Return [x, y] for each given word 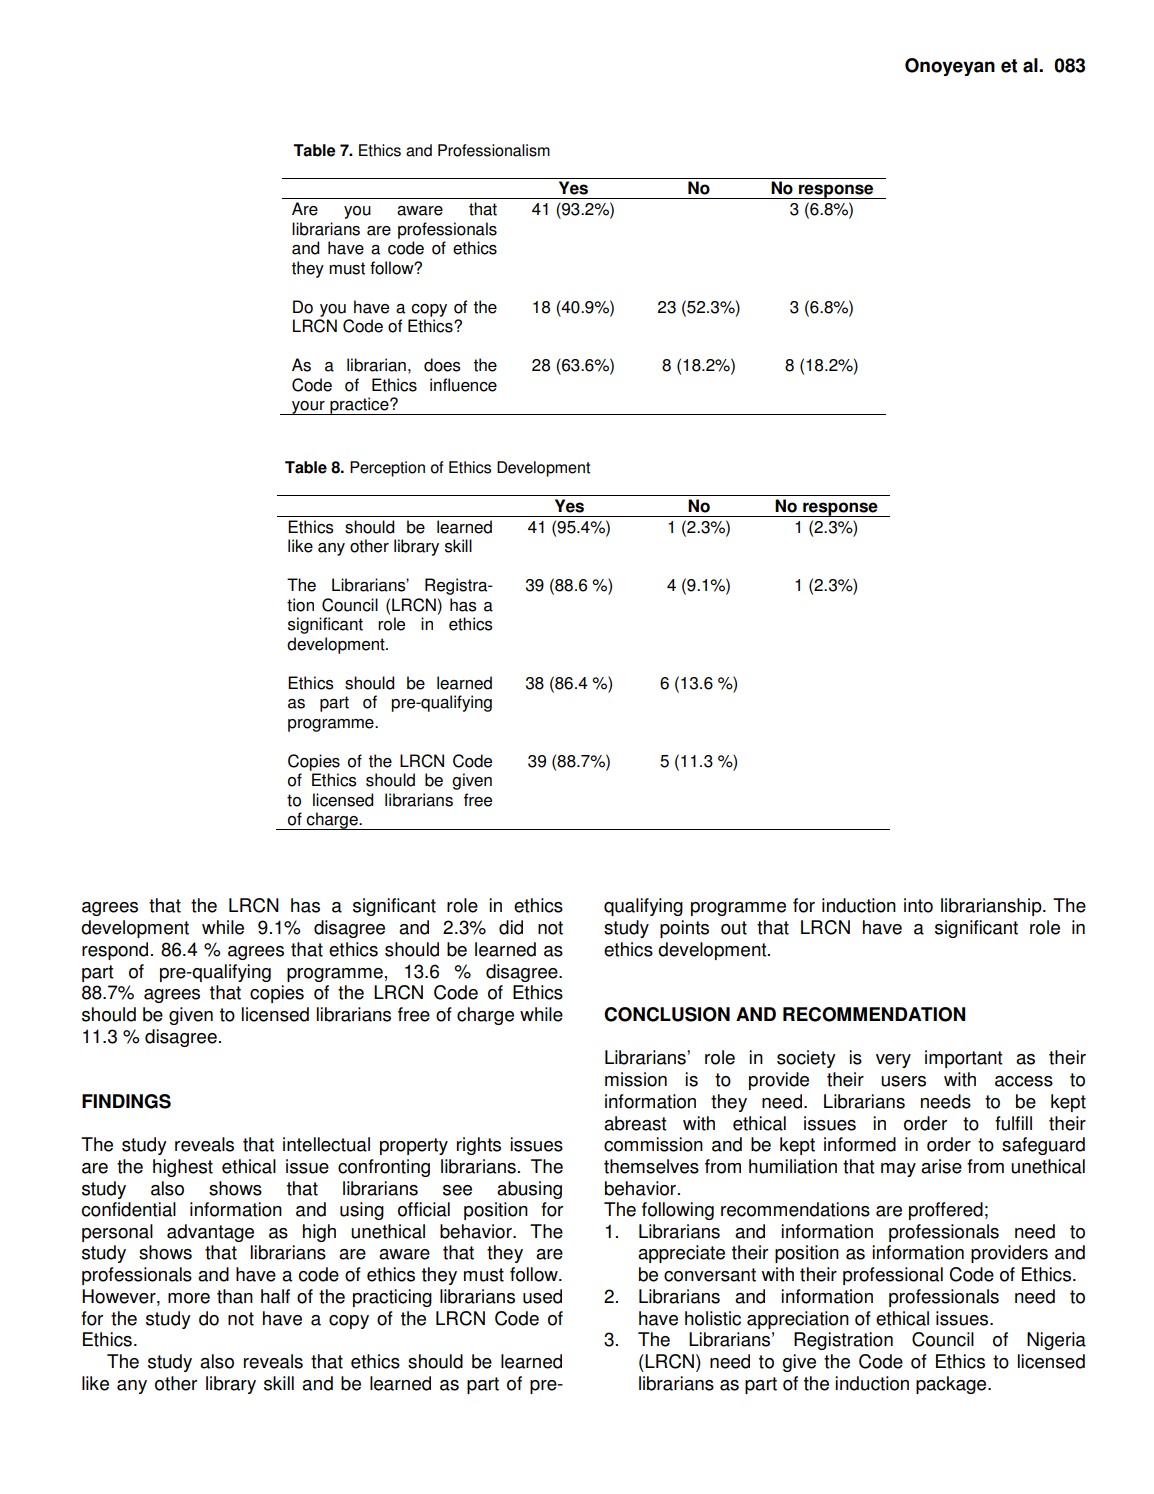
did [511, 927]
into [918, 905]
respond [115, 951]
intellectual [326, 1144]
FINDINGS [126, 1101]
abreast [635, 1123]
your [308, 408]
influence [463, 385]
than [235, 1296]
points [684, 929]
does [442, 365]
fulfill [1013, 1123]
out [734, 928]
